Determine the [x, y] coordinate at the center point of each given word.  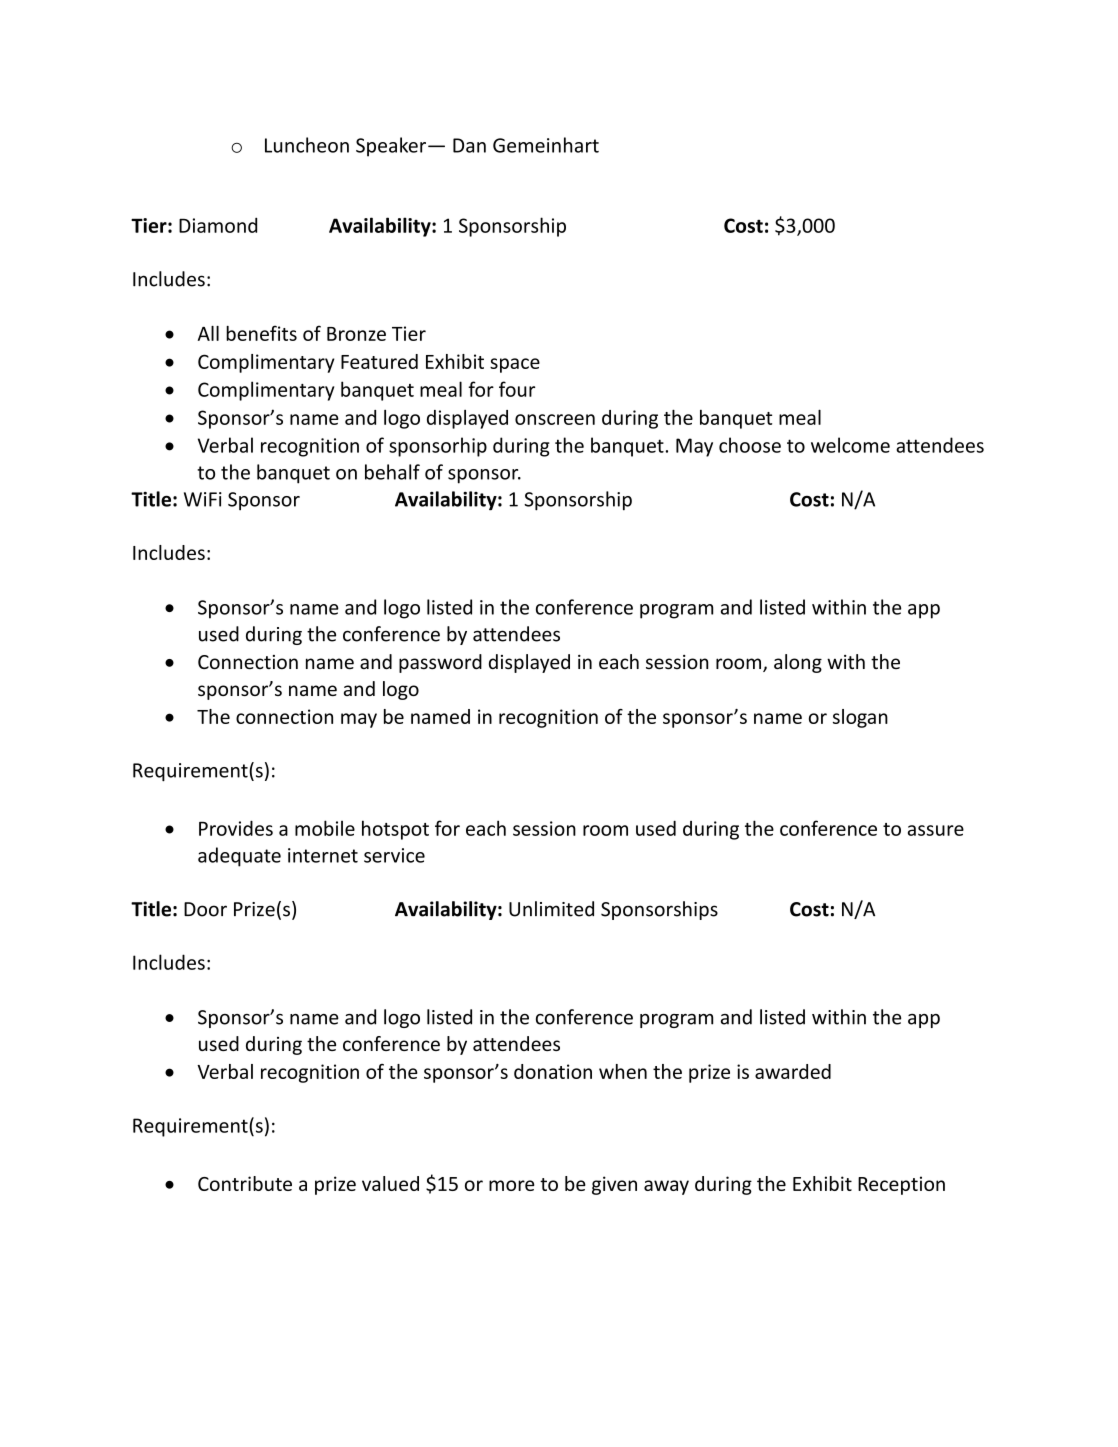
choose [750, 445]
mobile [325, 828]
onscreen [555, 419]
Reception [901, 1185]
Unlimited [551, 909]
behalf [392, 472]
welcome [850, 445]
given [614, 1185]
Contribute [245, 1183]
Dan [469, 145]
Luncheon [307, 145]
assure [936, 830]
